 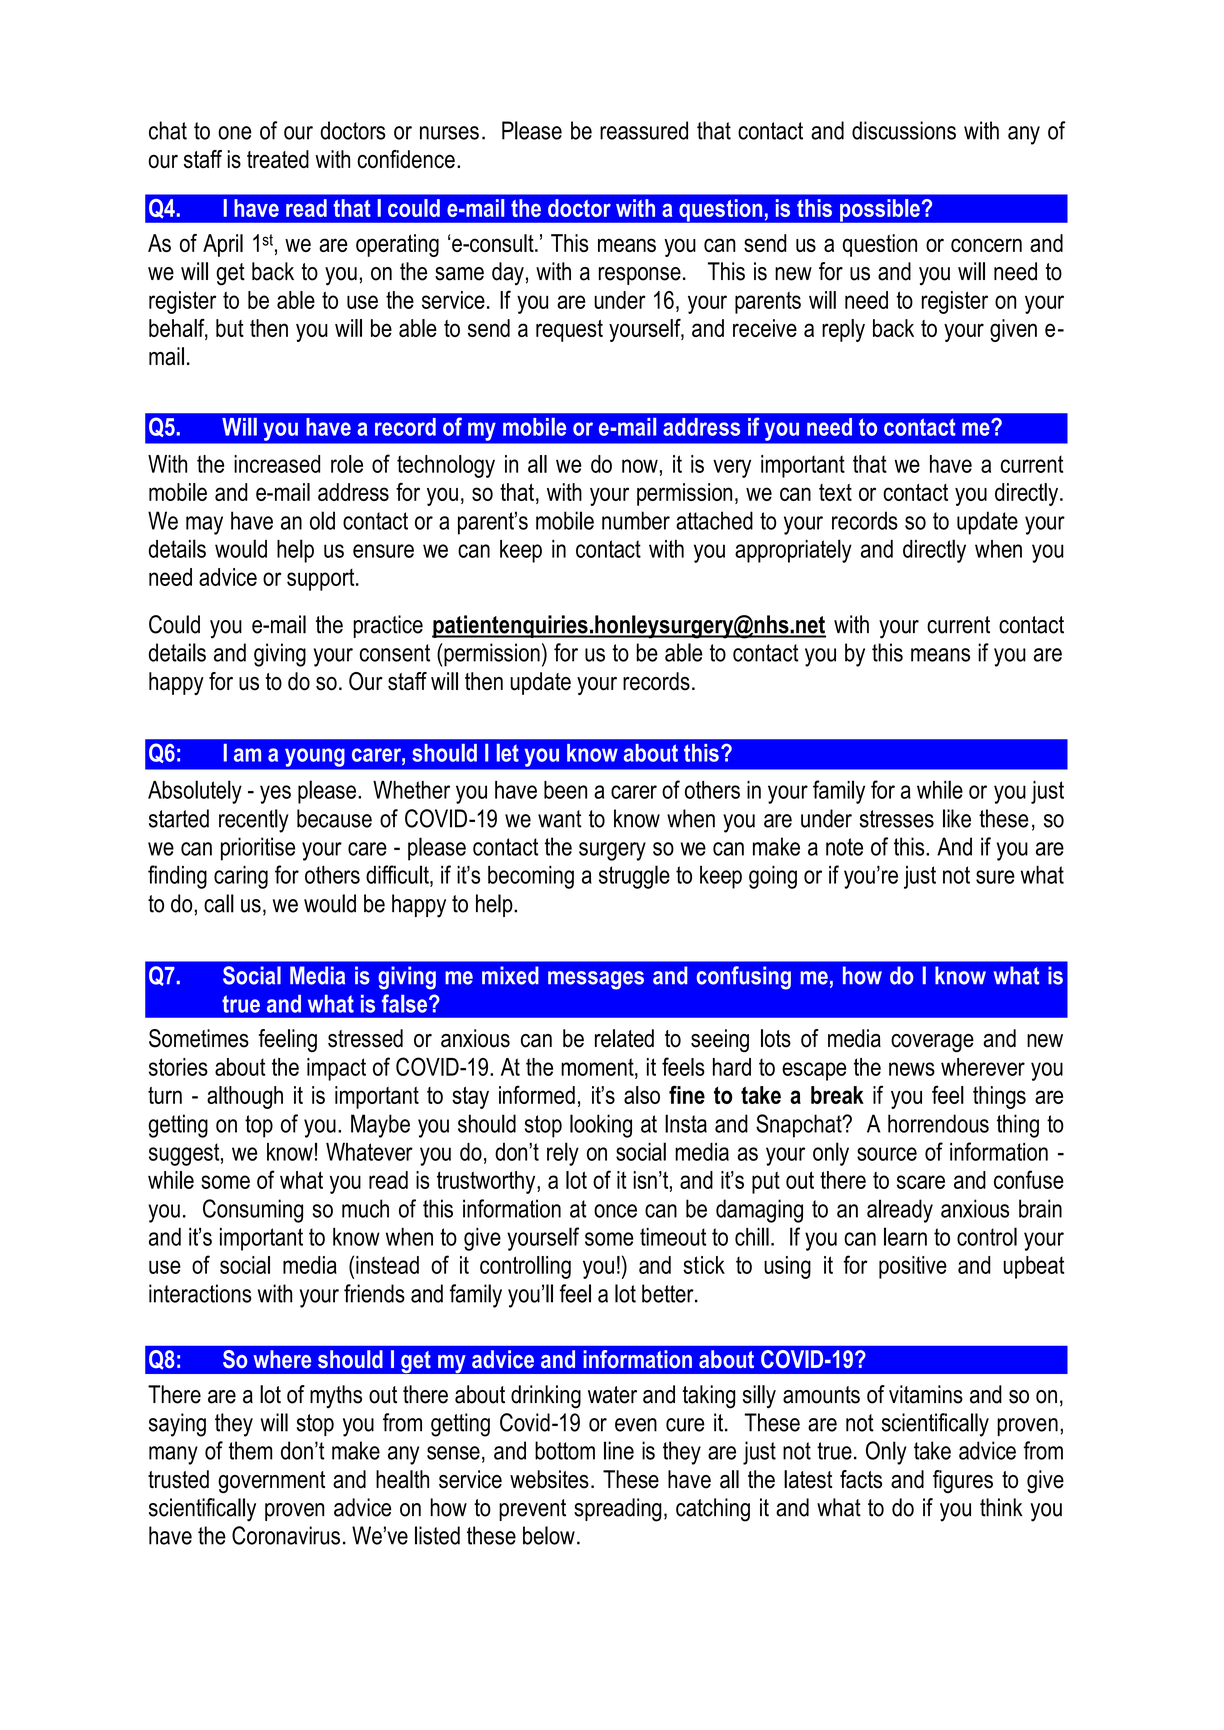 What do you see at coordinates (271, 1482) in the screenshot?
I see `government` at bounding box center [271, 1482].
